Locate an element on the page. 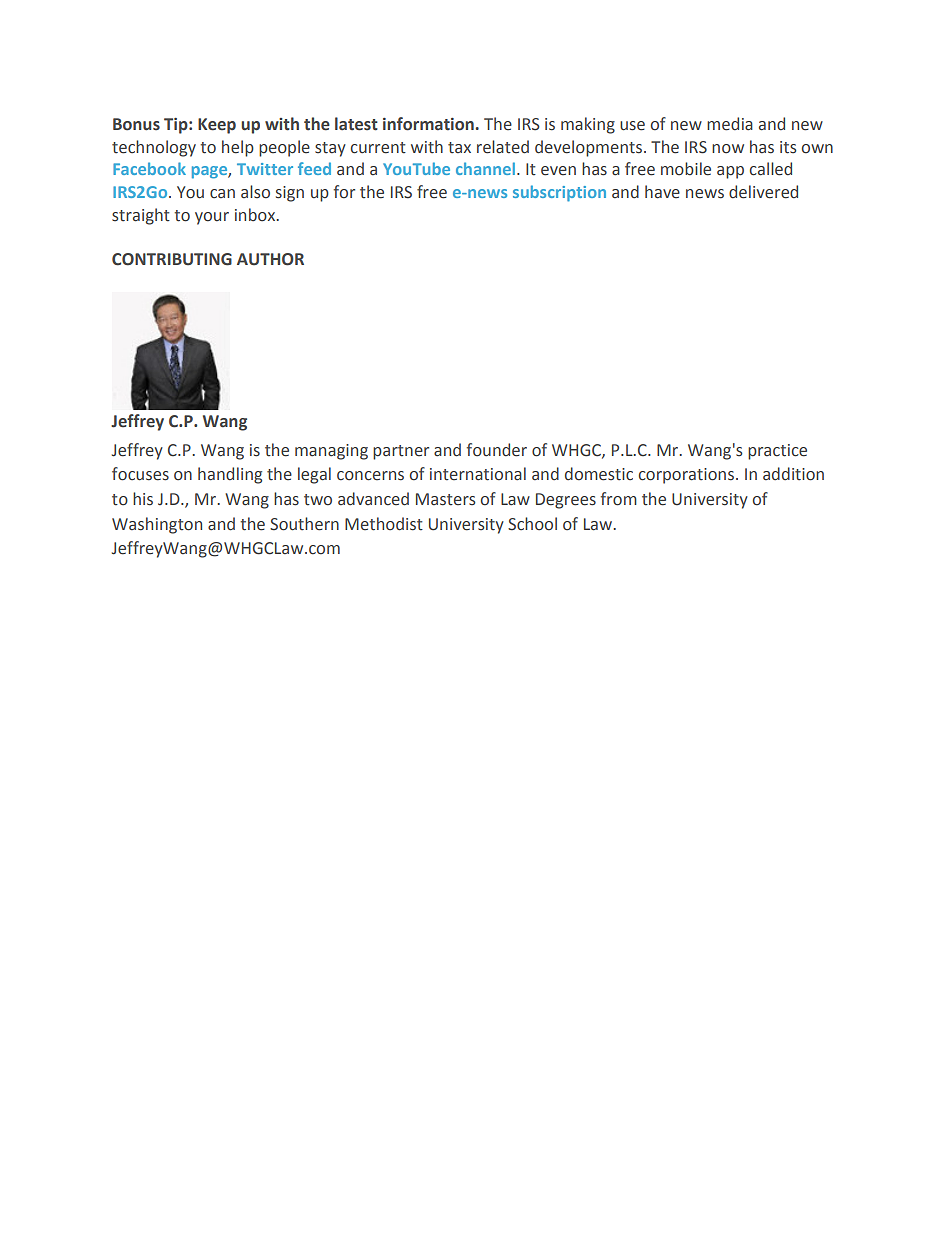  managing is located at coordinates (331, 452).
